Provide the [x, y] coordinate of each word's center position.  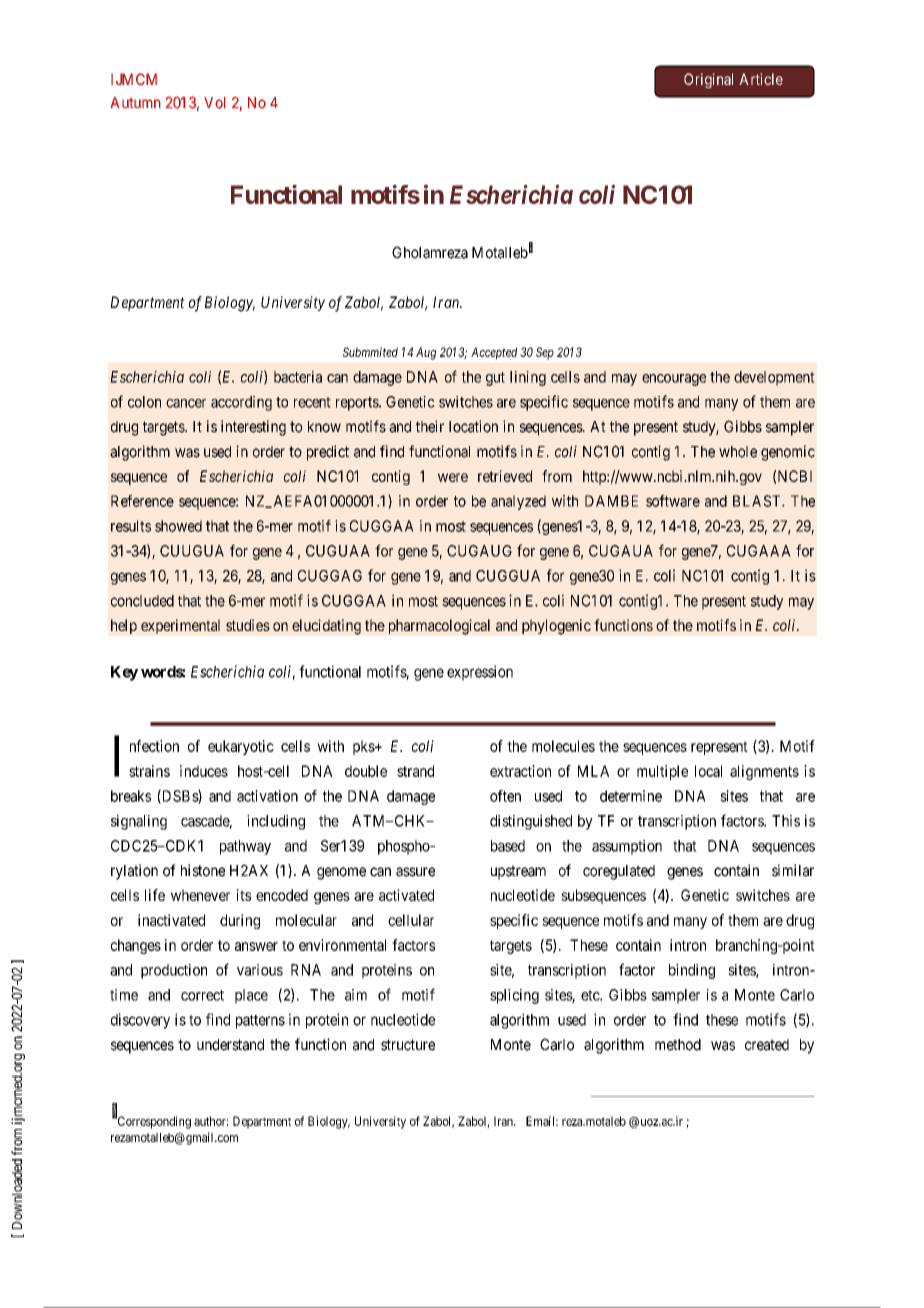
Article [761, 79]
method [678, 1045]
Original [708, 80]
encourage [674, 380]
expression [480, 673]
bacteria [298, 377]
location [473, 426]
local [708, 771]
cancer [186, 403]
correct [202, 995]
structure [408, 1045]
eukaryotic [241, 747]
